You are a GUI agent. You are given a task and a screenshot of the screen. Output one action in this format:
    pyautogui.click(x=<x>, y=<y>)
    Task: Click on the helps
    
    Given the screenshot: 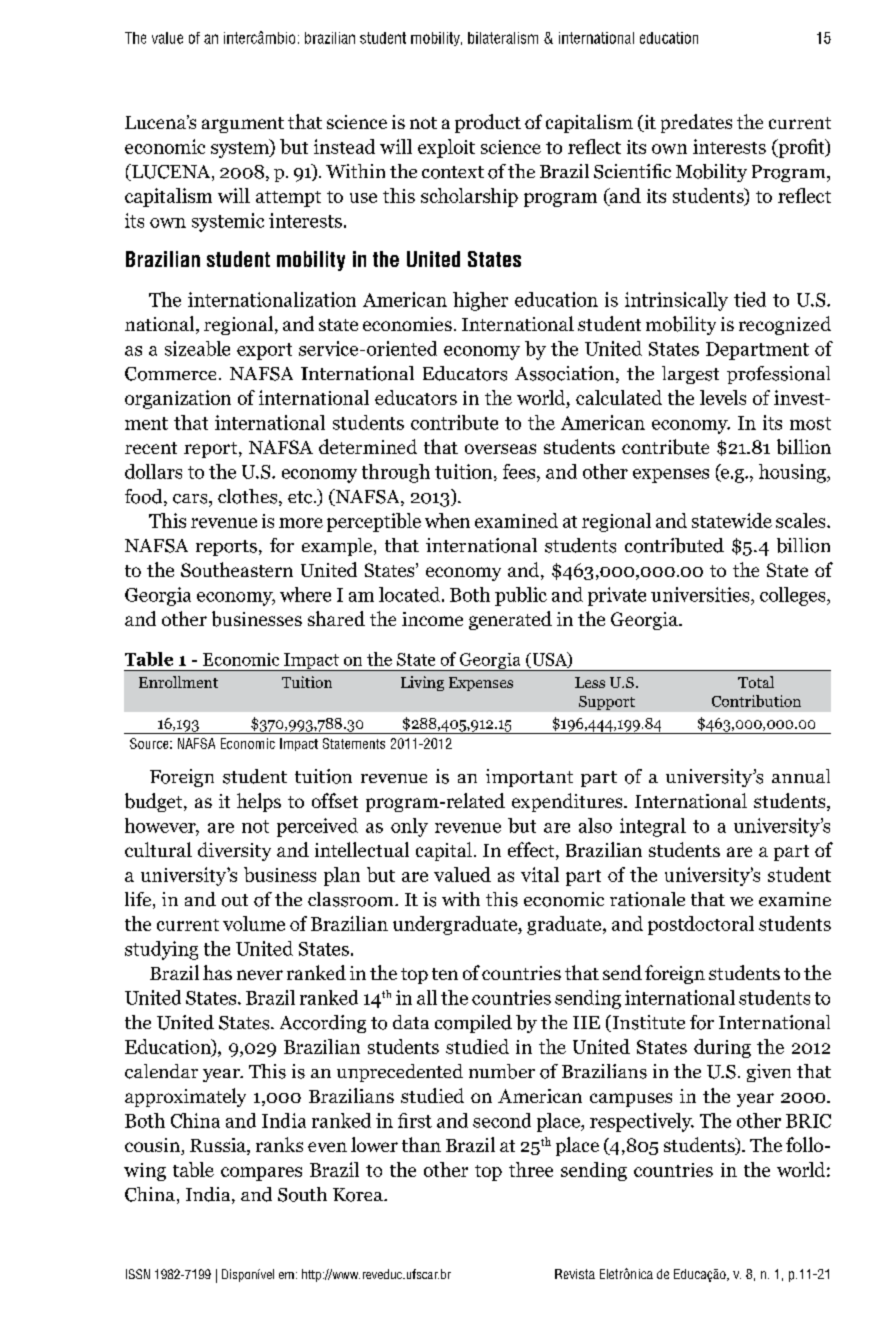 What is the action you would take?
    pyautogui.click(x=259, y=802)
